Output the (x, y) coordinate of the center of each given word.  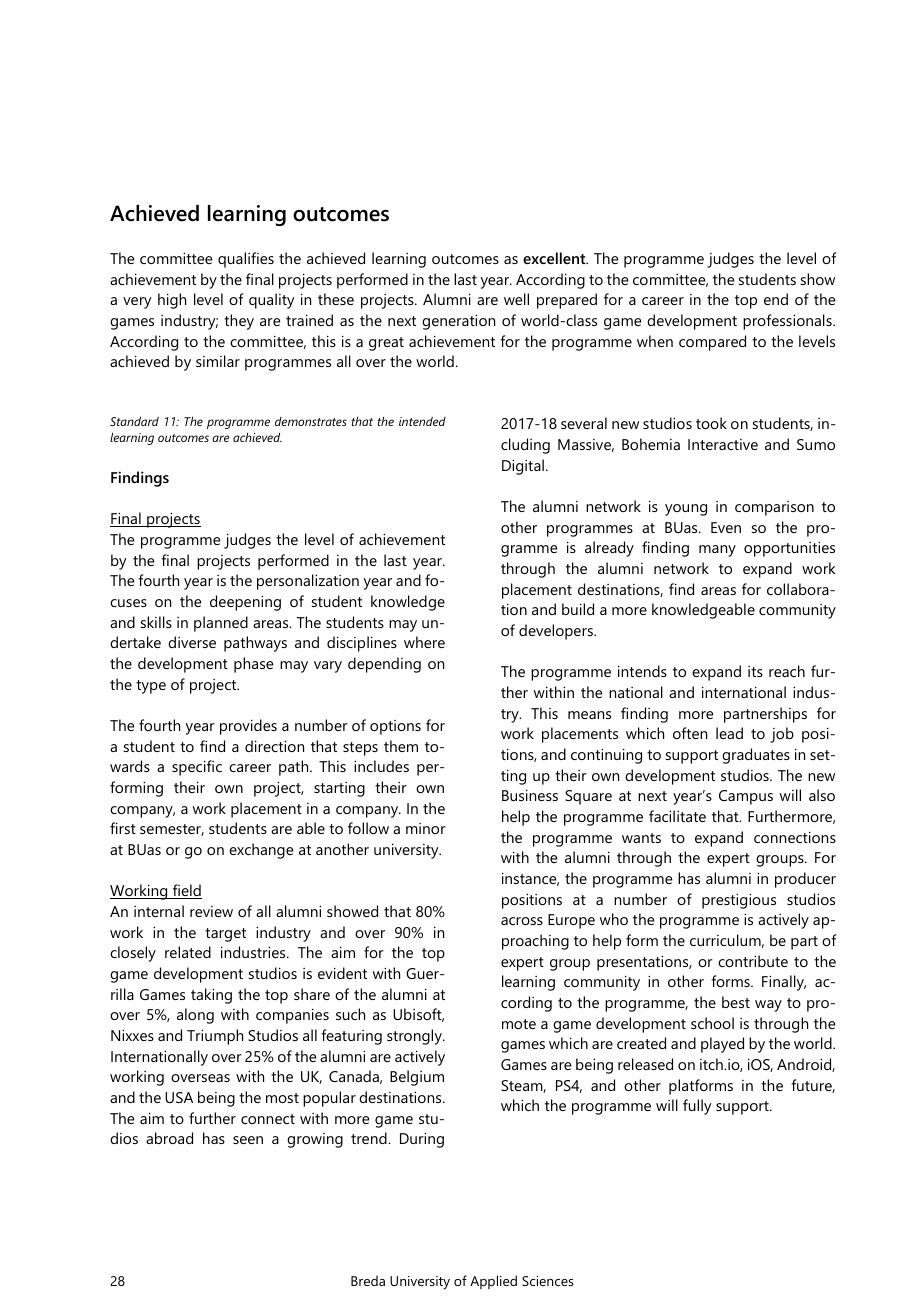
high (172, 301)
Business (530, 795)
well (516, 299)
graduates (756, 756)
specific (197, 768)
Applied (493, 1282)
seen (248, 1140)
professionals (788, 322)
